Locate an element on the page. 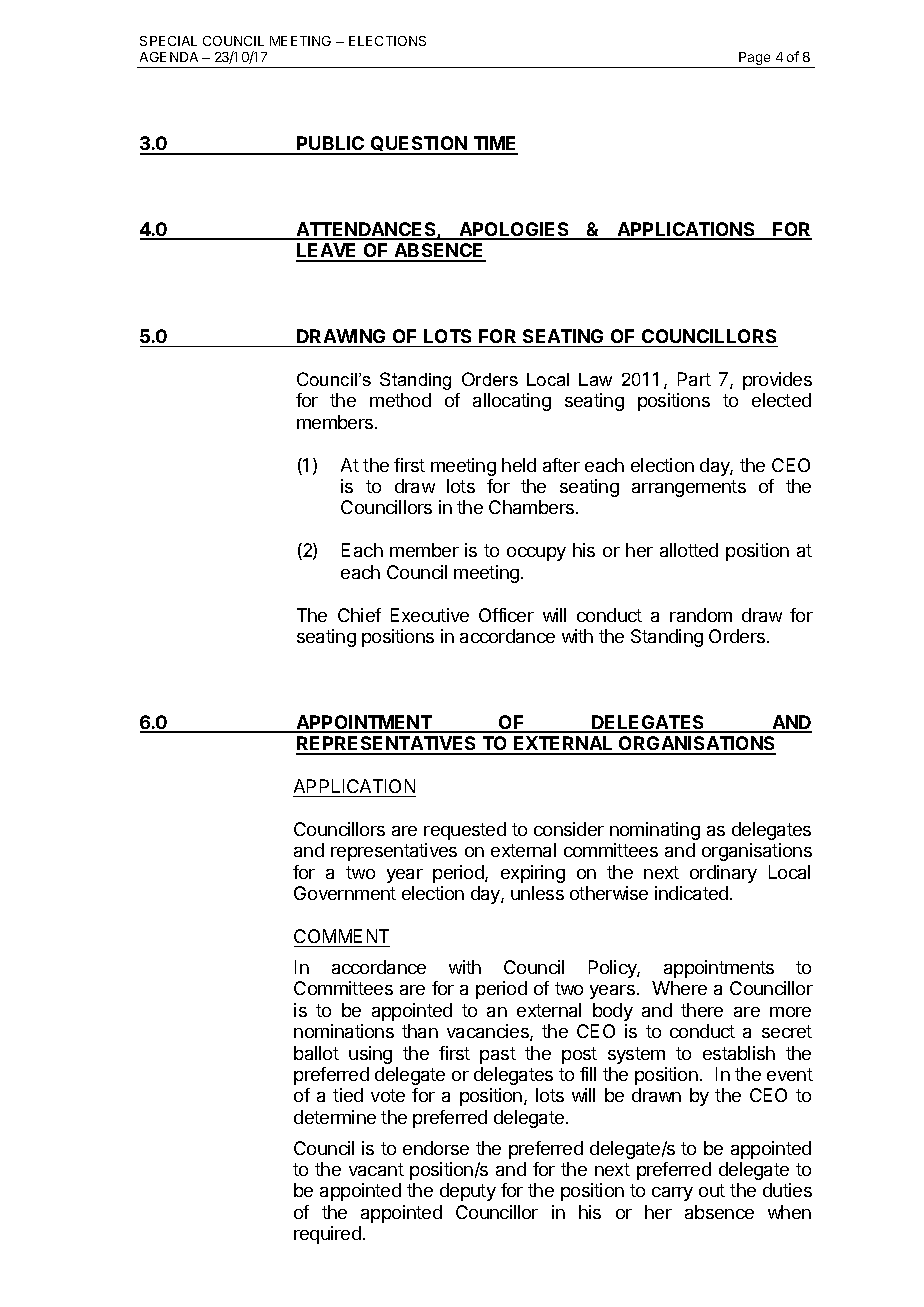 Image resolution: width=924 pixels, height=1307 pixels. indicated is located at coordinates (691, 893).
